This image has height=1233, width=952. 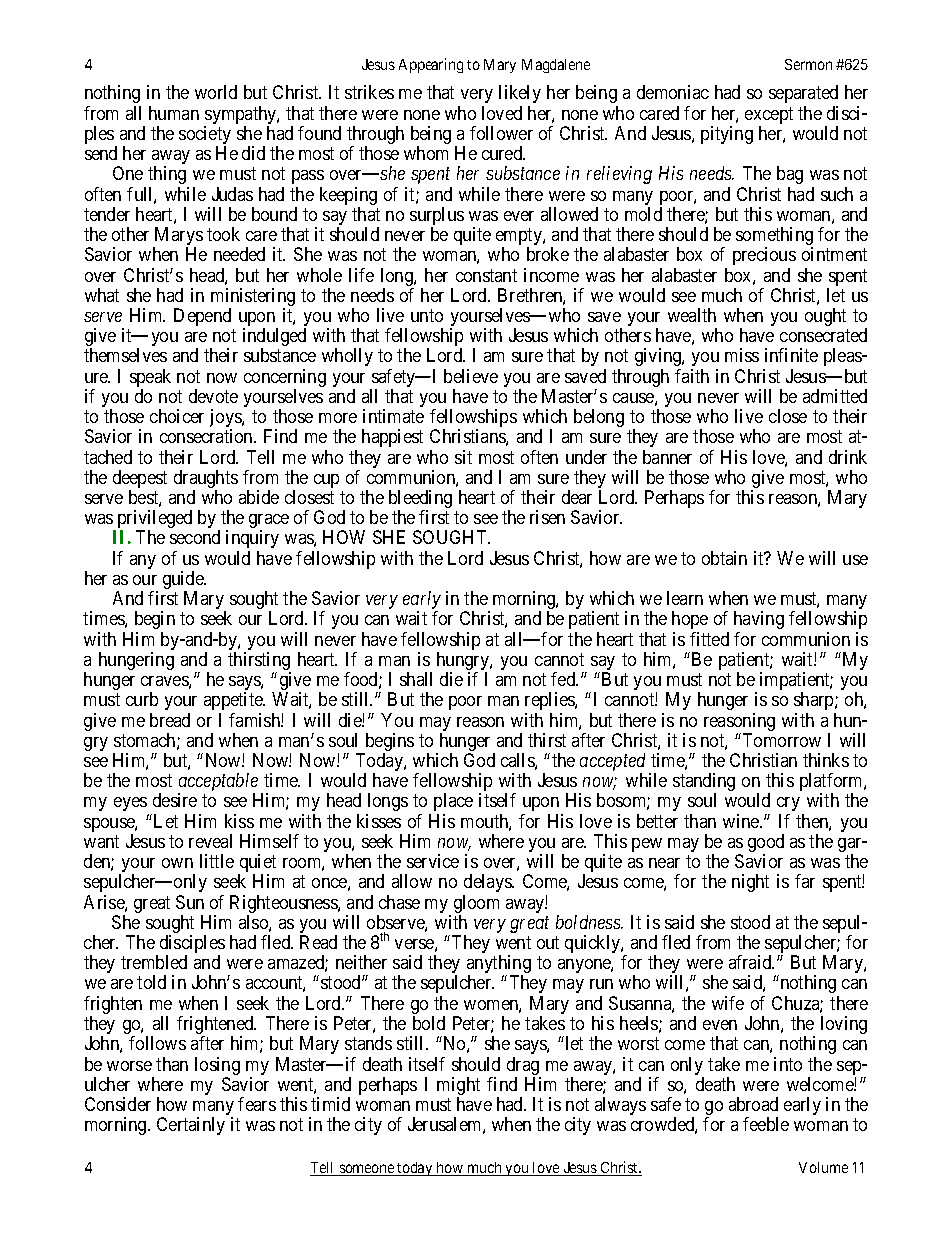 What do you see at coordinates (769, 117) in the image?
I see `except` at bounding box center [769, 117].
